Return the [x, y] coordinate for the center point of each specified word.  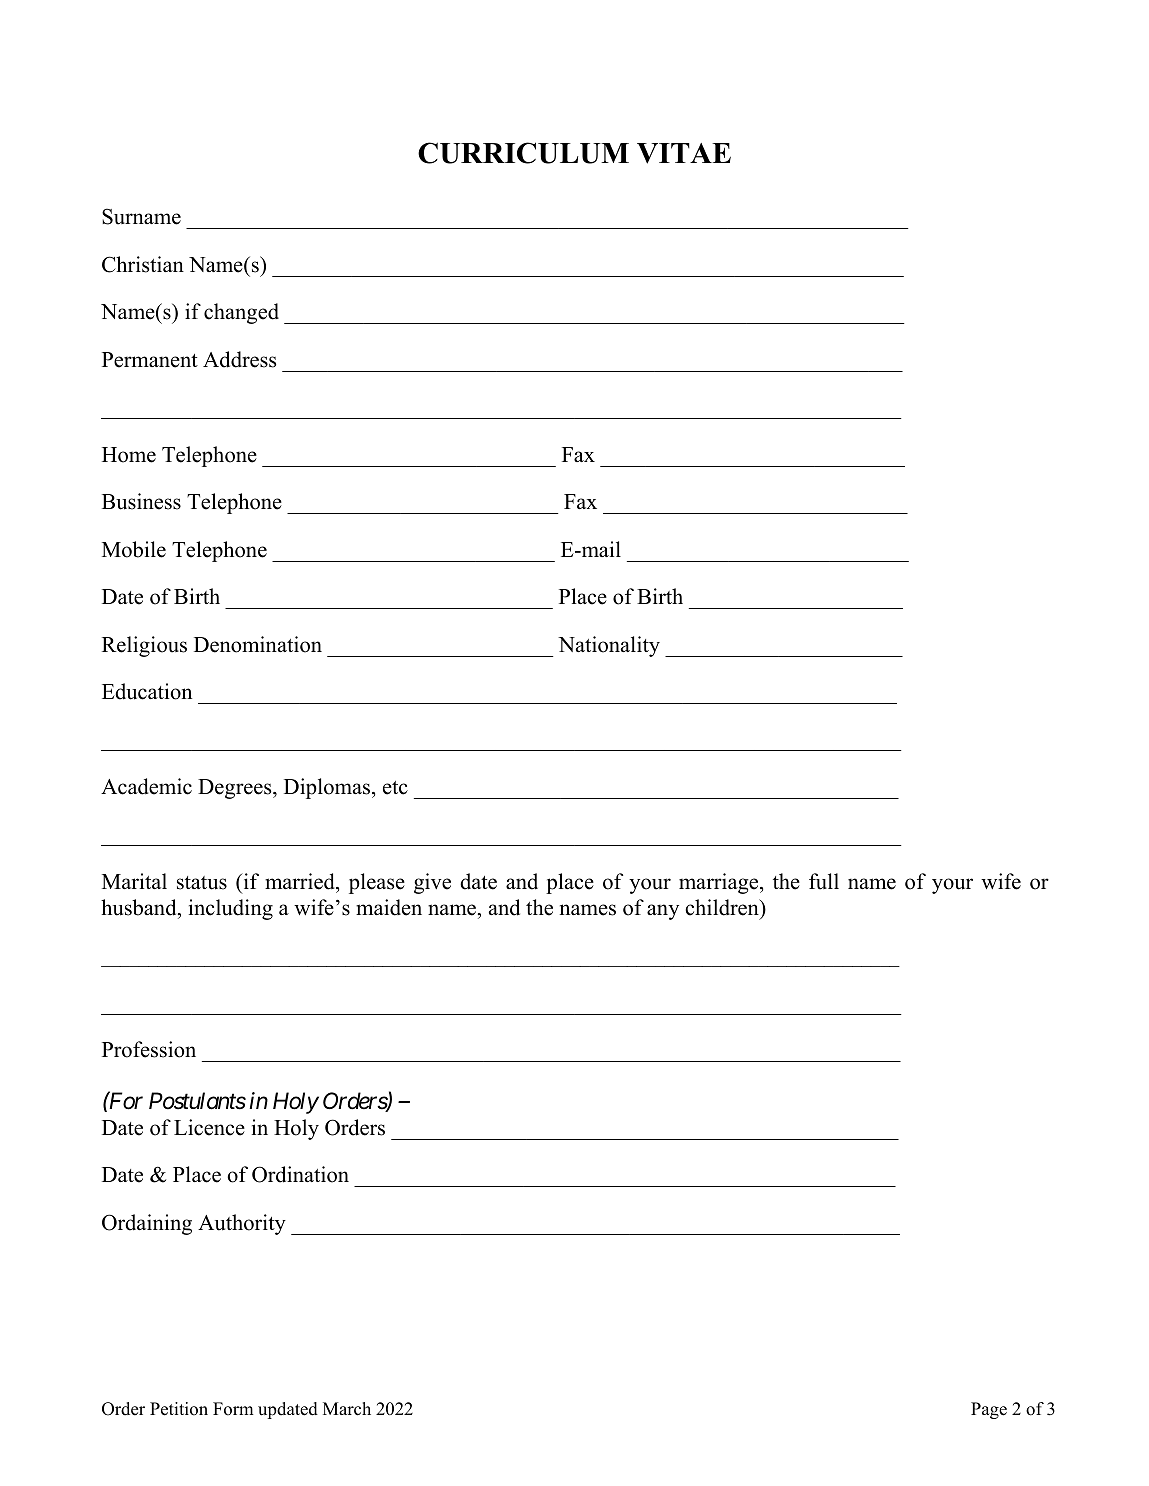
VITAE [684, 153]
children [723, 907]
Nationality [609, 646]
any [663, 912]
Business [141, 501]
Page [989, 1410]
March [347, 1409]
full [824, 881]
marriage [720, 883]
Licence [209, 1127]
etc [395, 788]
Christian [143, 264]
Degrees [236, 789]
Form [233, 1409]
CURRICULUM [523, 153]
